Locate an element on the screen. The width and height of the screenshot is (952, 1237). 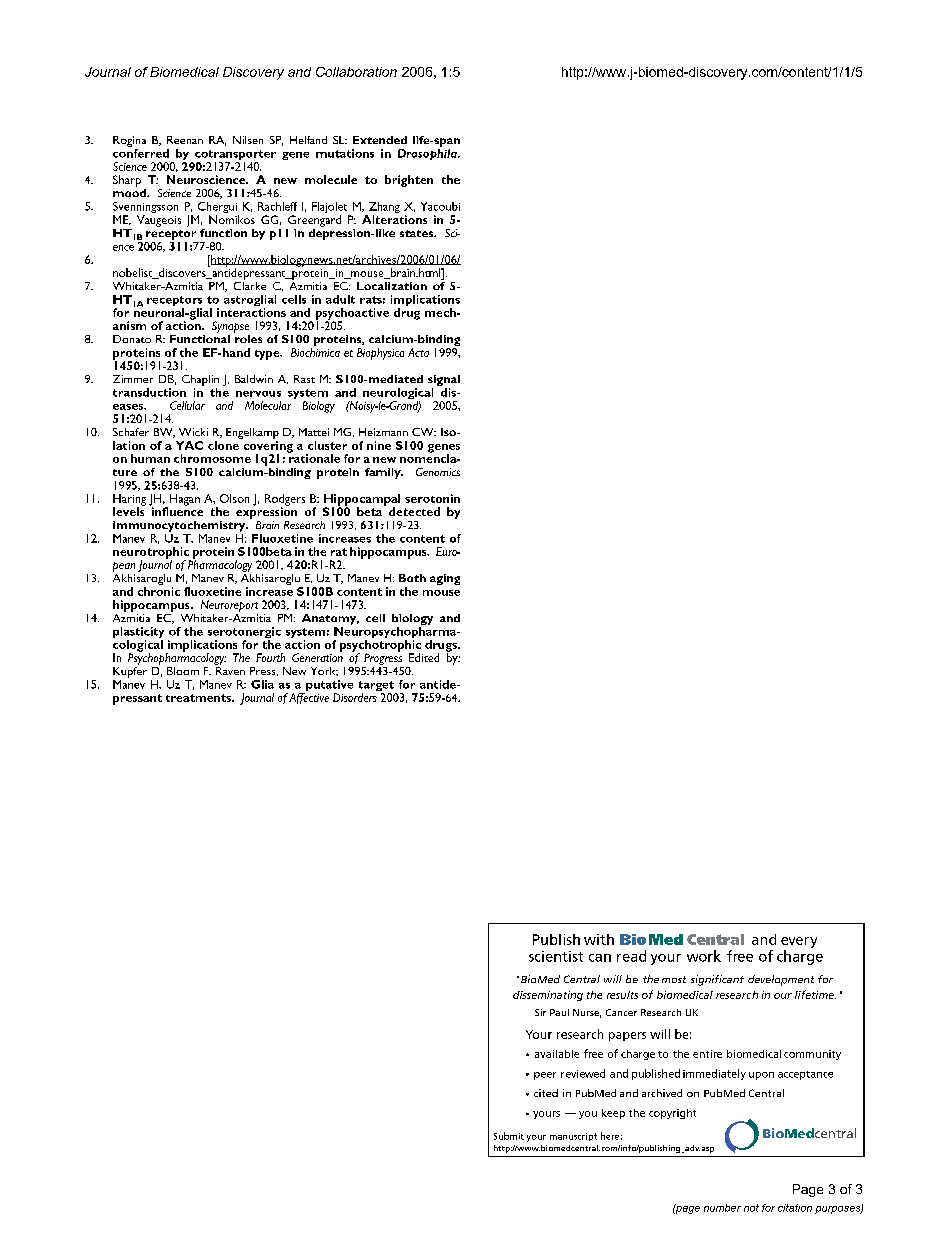
number is located at coordinates (722, 1208).
